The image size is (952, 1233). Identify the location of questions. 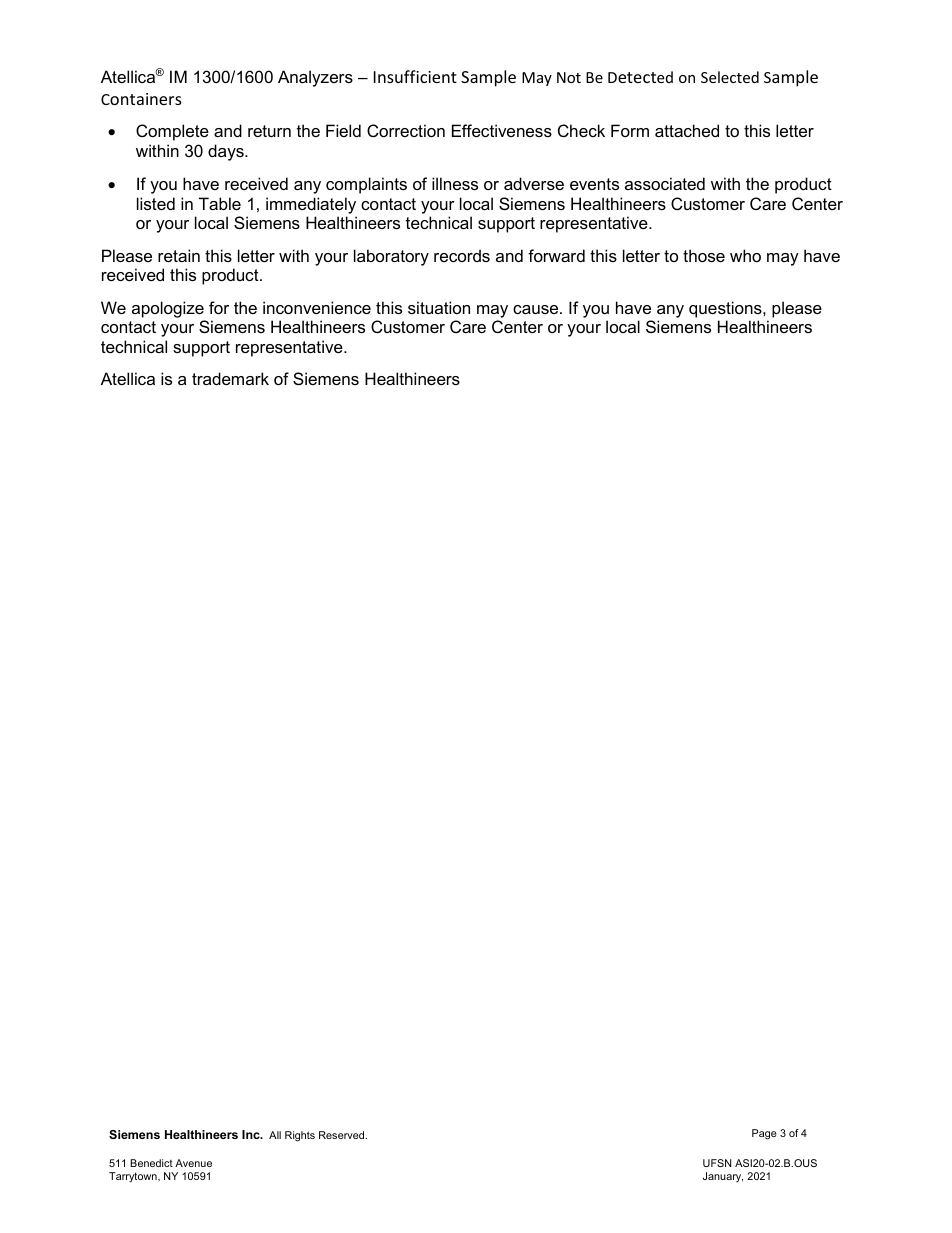
(726, 309).
